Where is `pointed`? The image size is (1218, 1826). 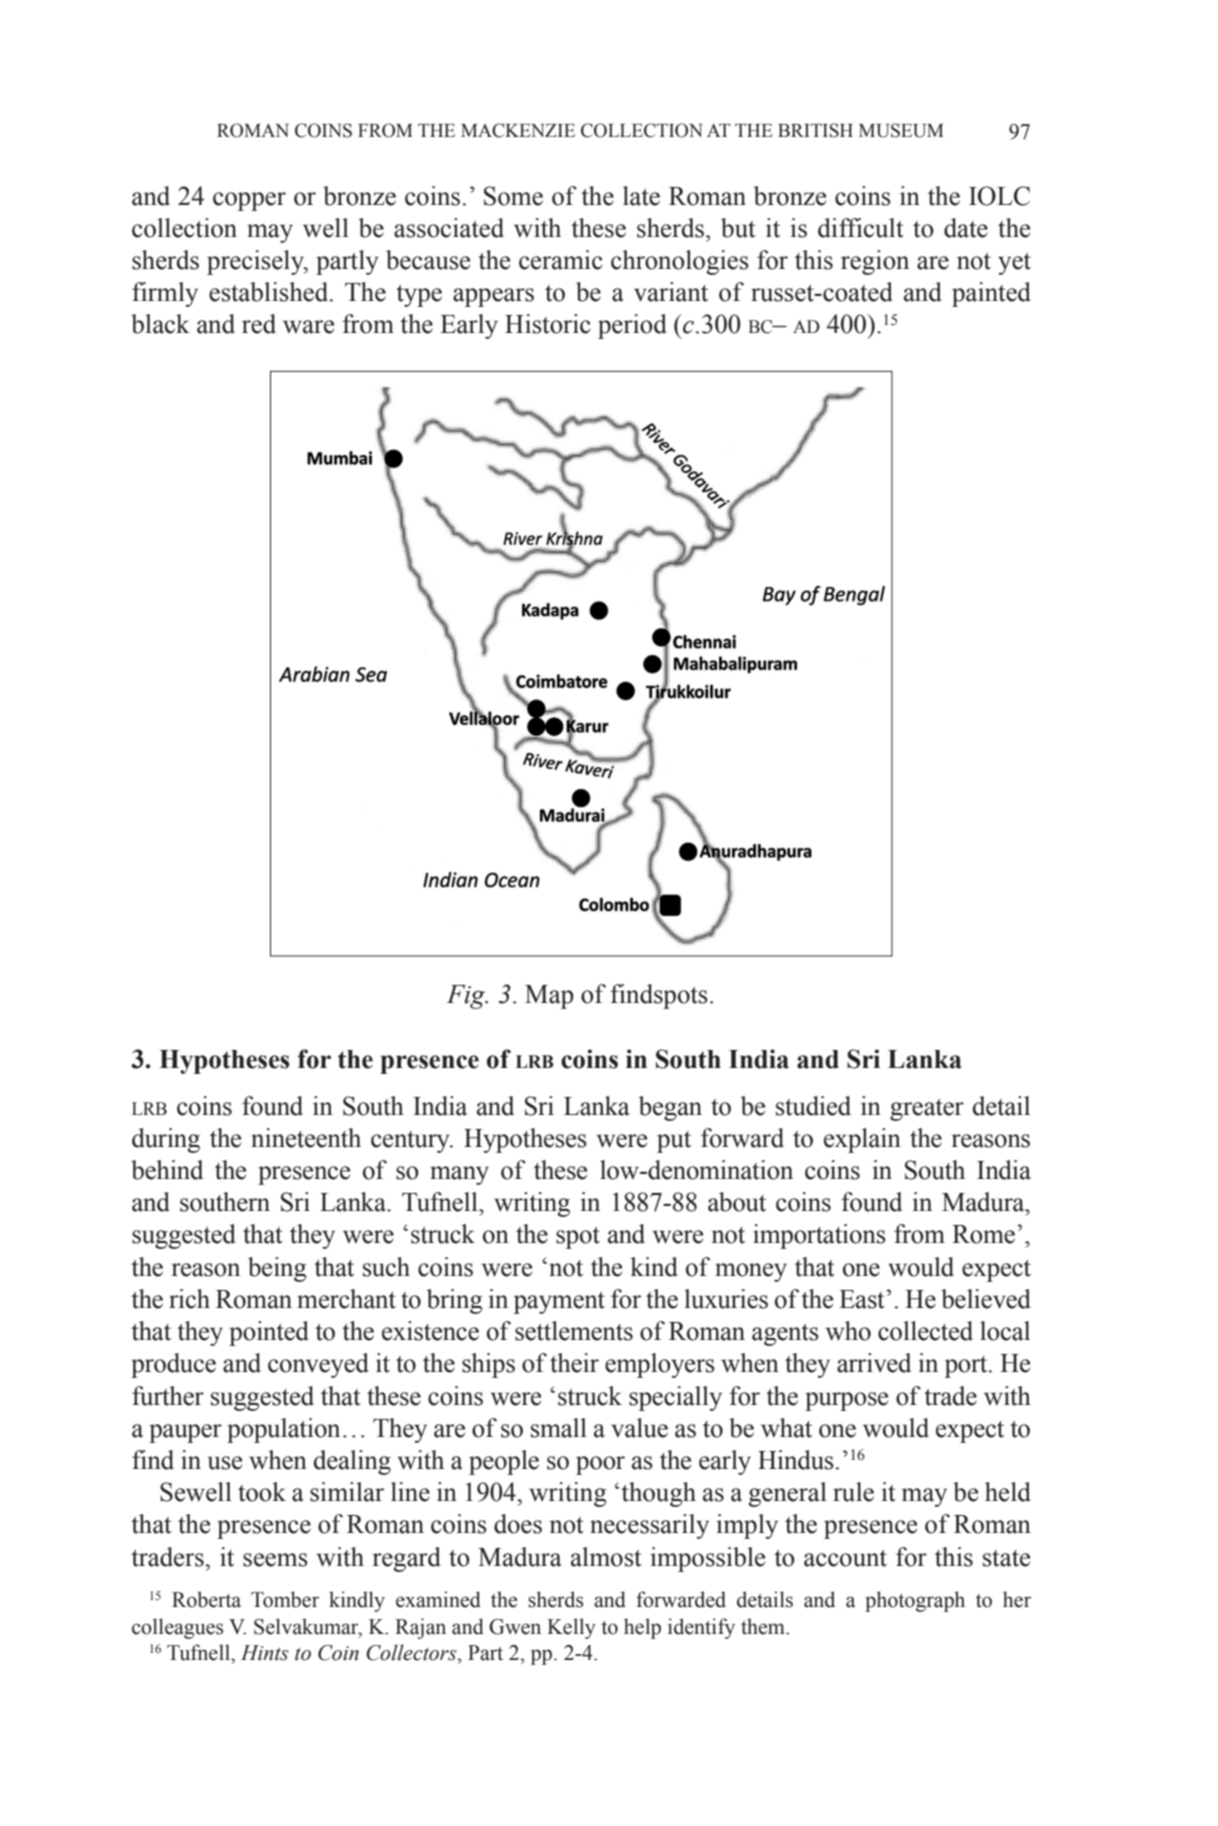
pointed is located at coordinates (269, 1333).
